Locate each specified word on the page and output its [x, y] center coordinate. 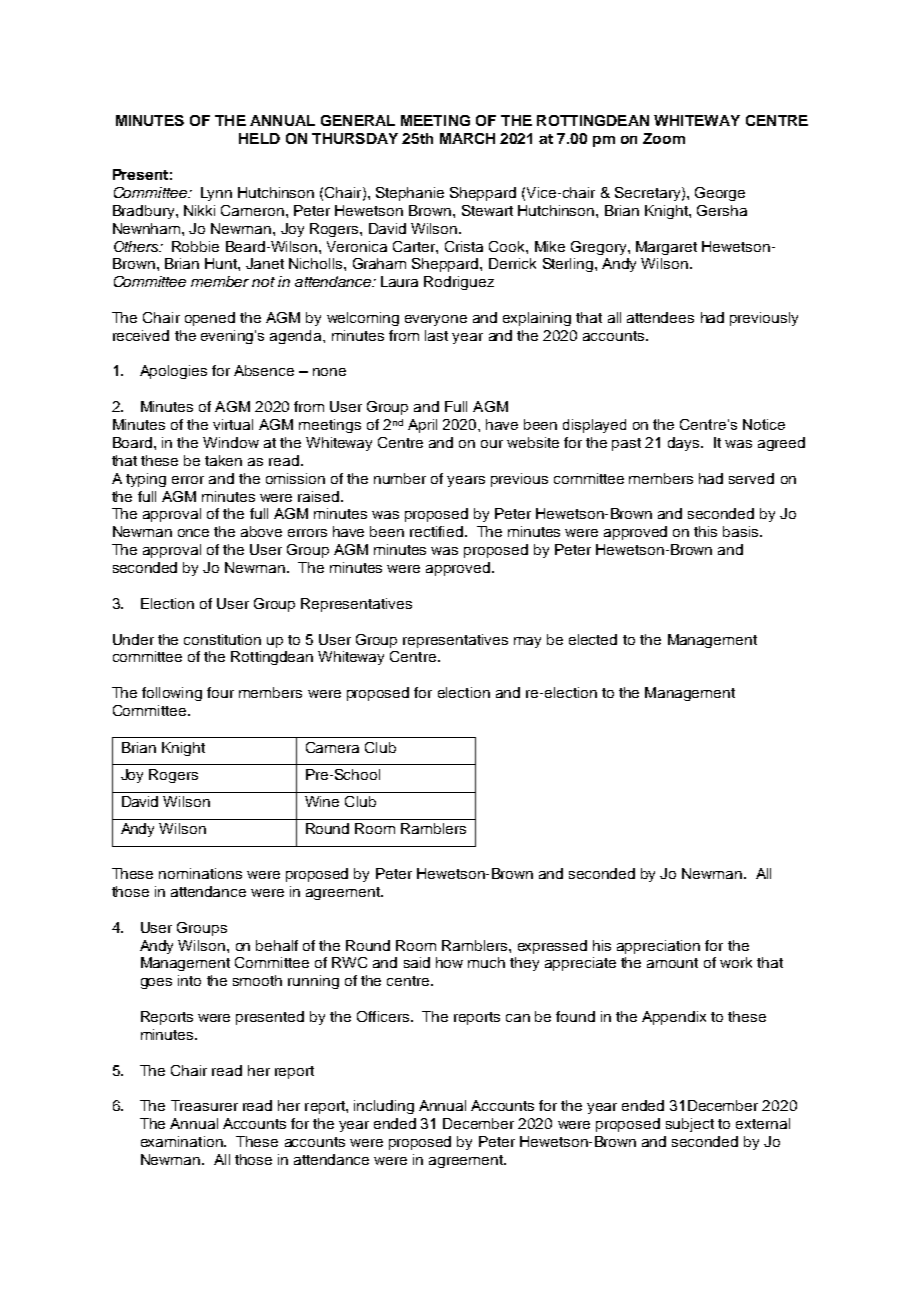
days [685, 444]
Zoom [664, 138]
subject [690, 1125]
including [384, 1107]
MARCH [467, 138]
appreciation [658, 947]
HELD [259, 138]
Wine [322, 801]
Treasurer [204, 1105]
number [400, 478]
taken [223, 460]
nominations [200, 873]
